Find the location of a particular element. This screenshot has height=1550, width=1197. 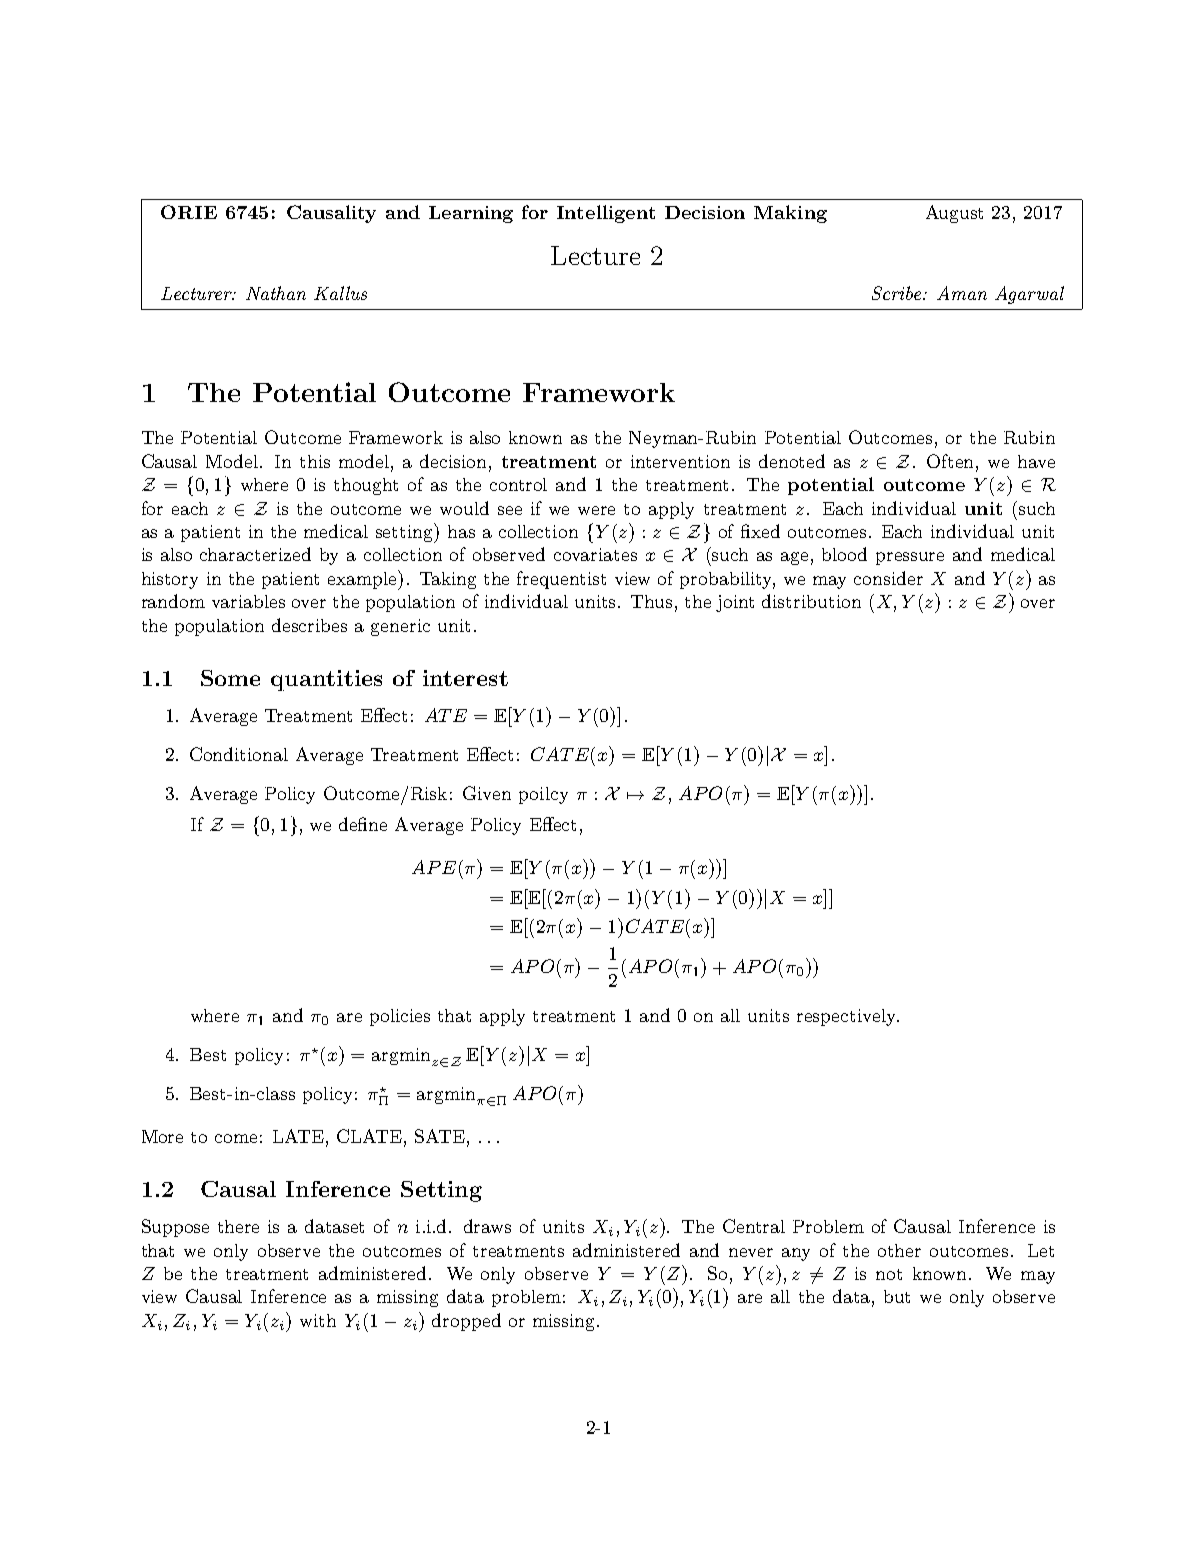

policies is located at coordinates (400, 1017).
